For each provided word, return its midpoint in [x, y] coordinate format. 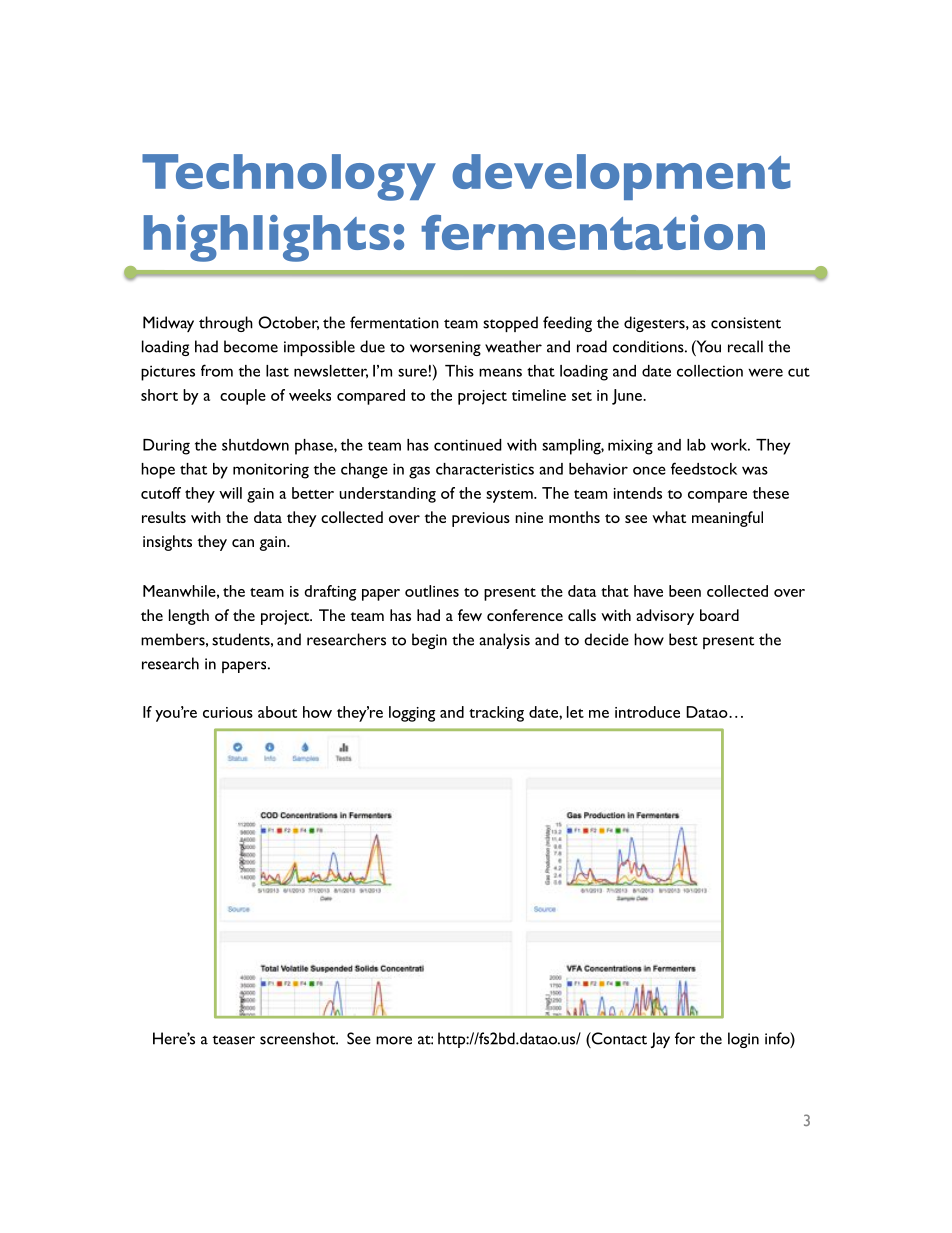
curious [228, 712]
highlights [267, 238]
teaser [233, 1040]
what [669, 517]
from [217, 370]
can [243, 543]
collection [710, 371]
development [621, 177]
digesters [655, 324]
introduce [647, 712]
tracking [496, 714]
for [685, 1038]
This [459, 371]
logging [412, 714]
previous [481, 519]
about [277, 712]
